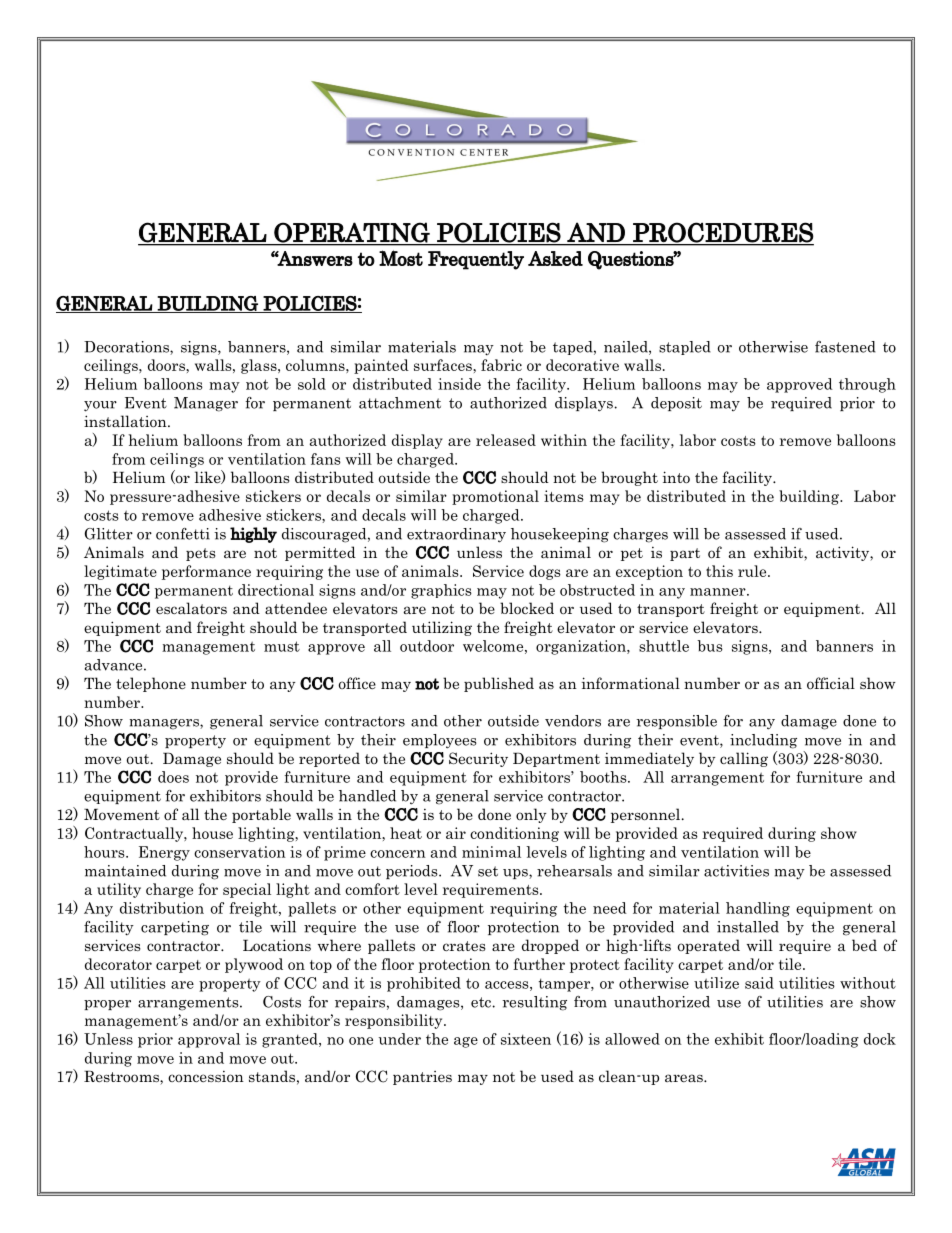 This document has height=1233, width=952. I want to click on OPERATING, so click(352, 233).
